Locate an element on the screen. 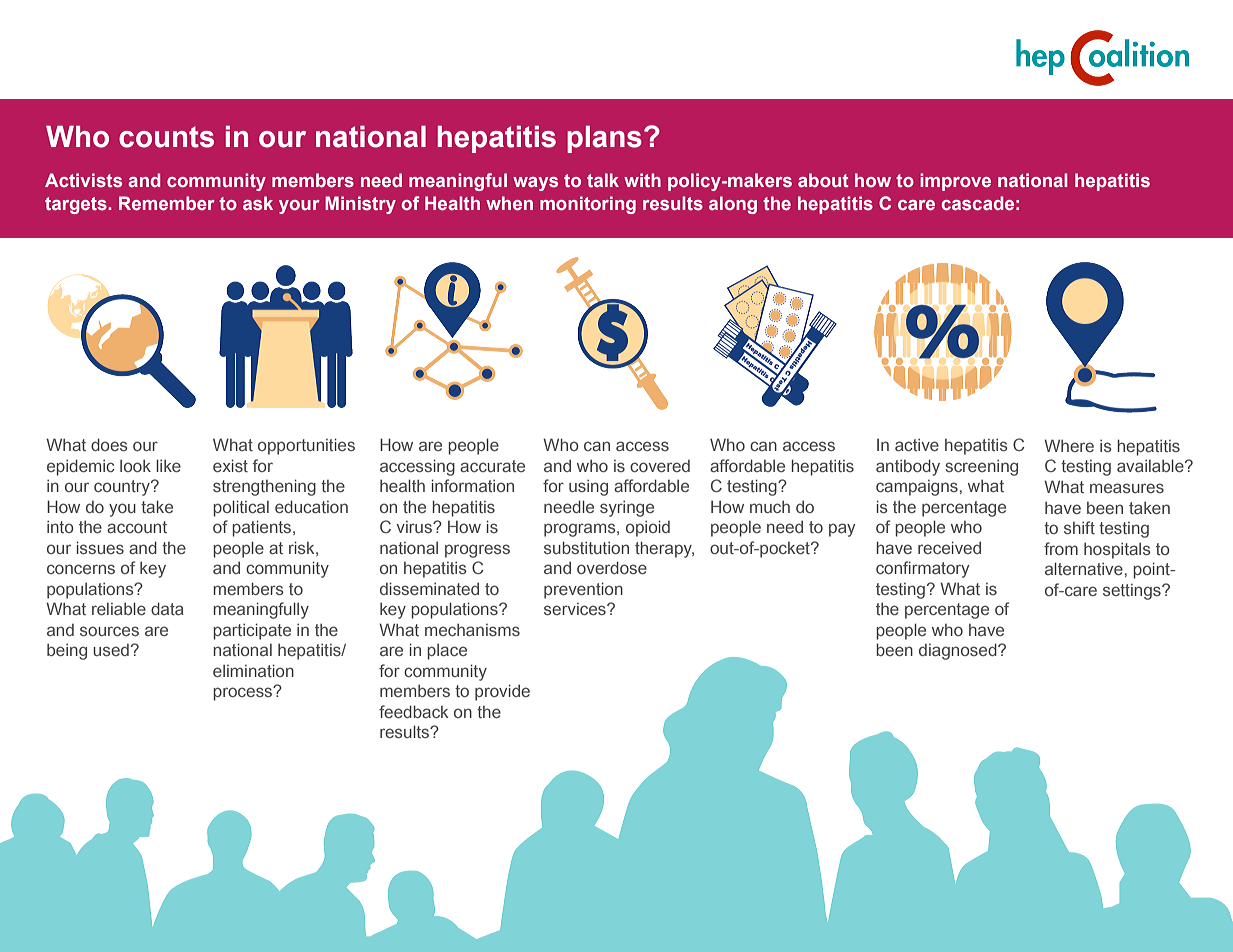 Image resolution: width=1233 pixels, height=952 pixels. process is located at coordinates (244, 693).
